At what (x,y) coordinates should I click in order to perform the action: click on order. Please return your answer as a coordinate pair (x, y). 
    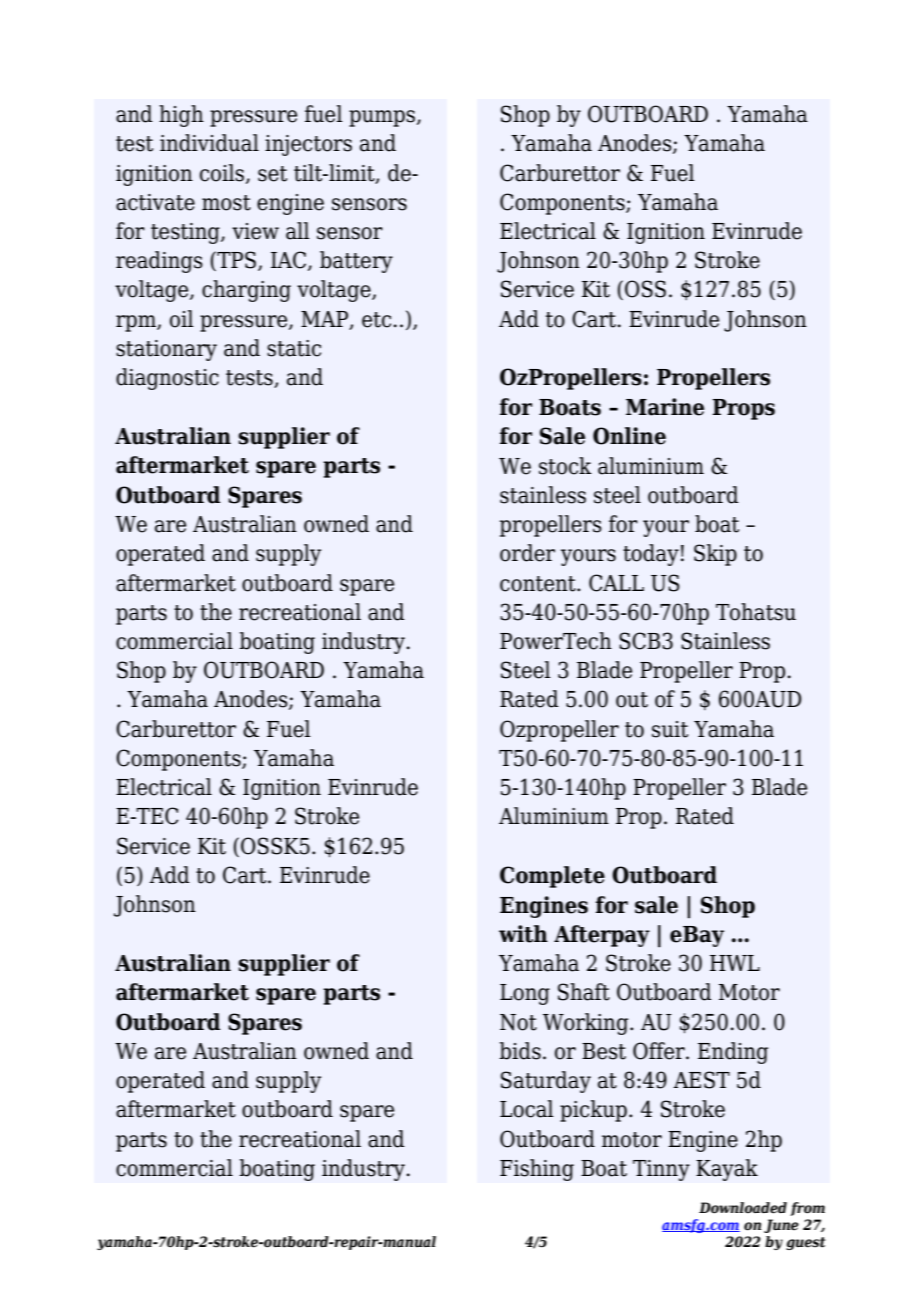
    Looking at the image, I should click on (527, 553).
